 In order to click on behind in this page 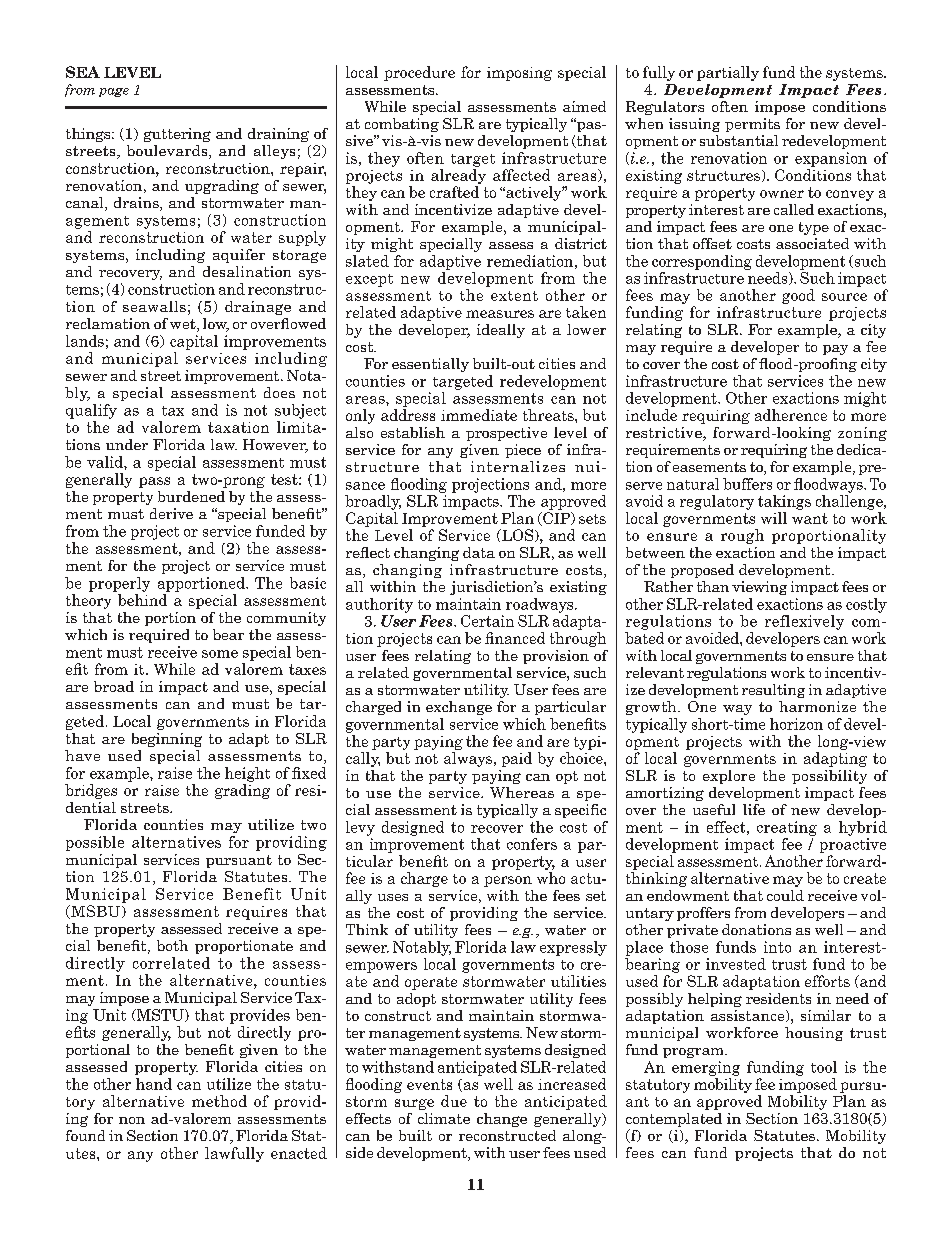, I will do `click(142, 600)`.
